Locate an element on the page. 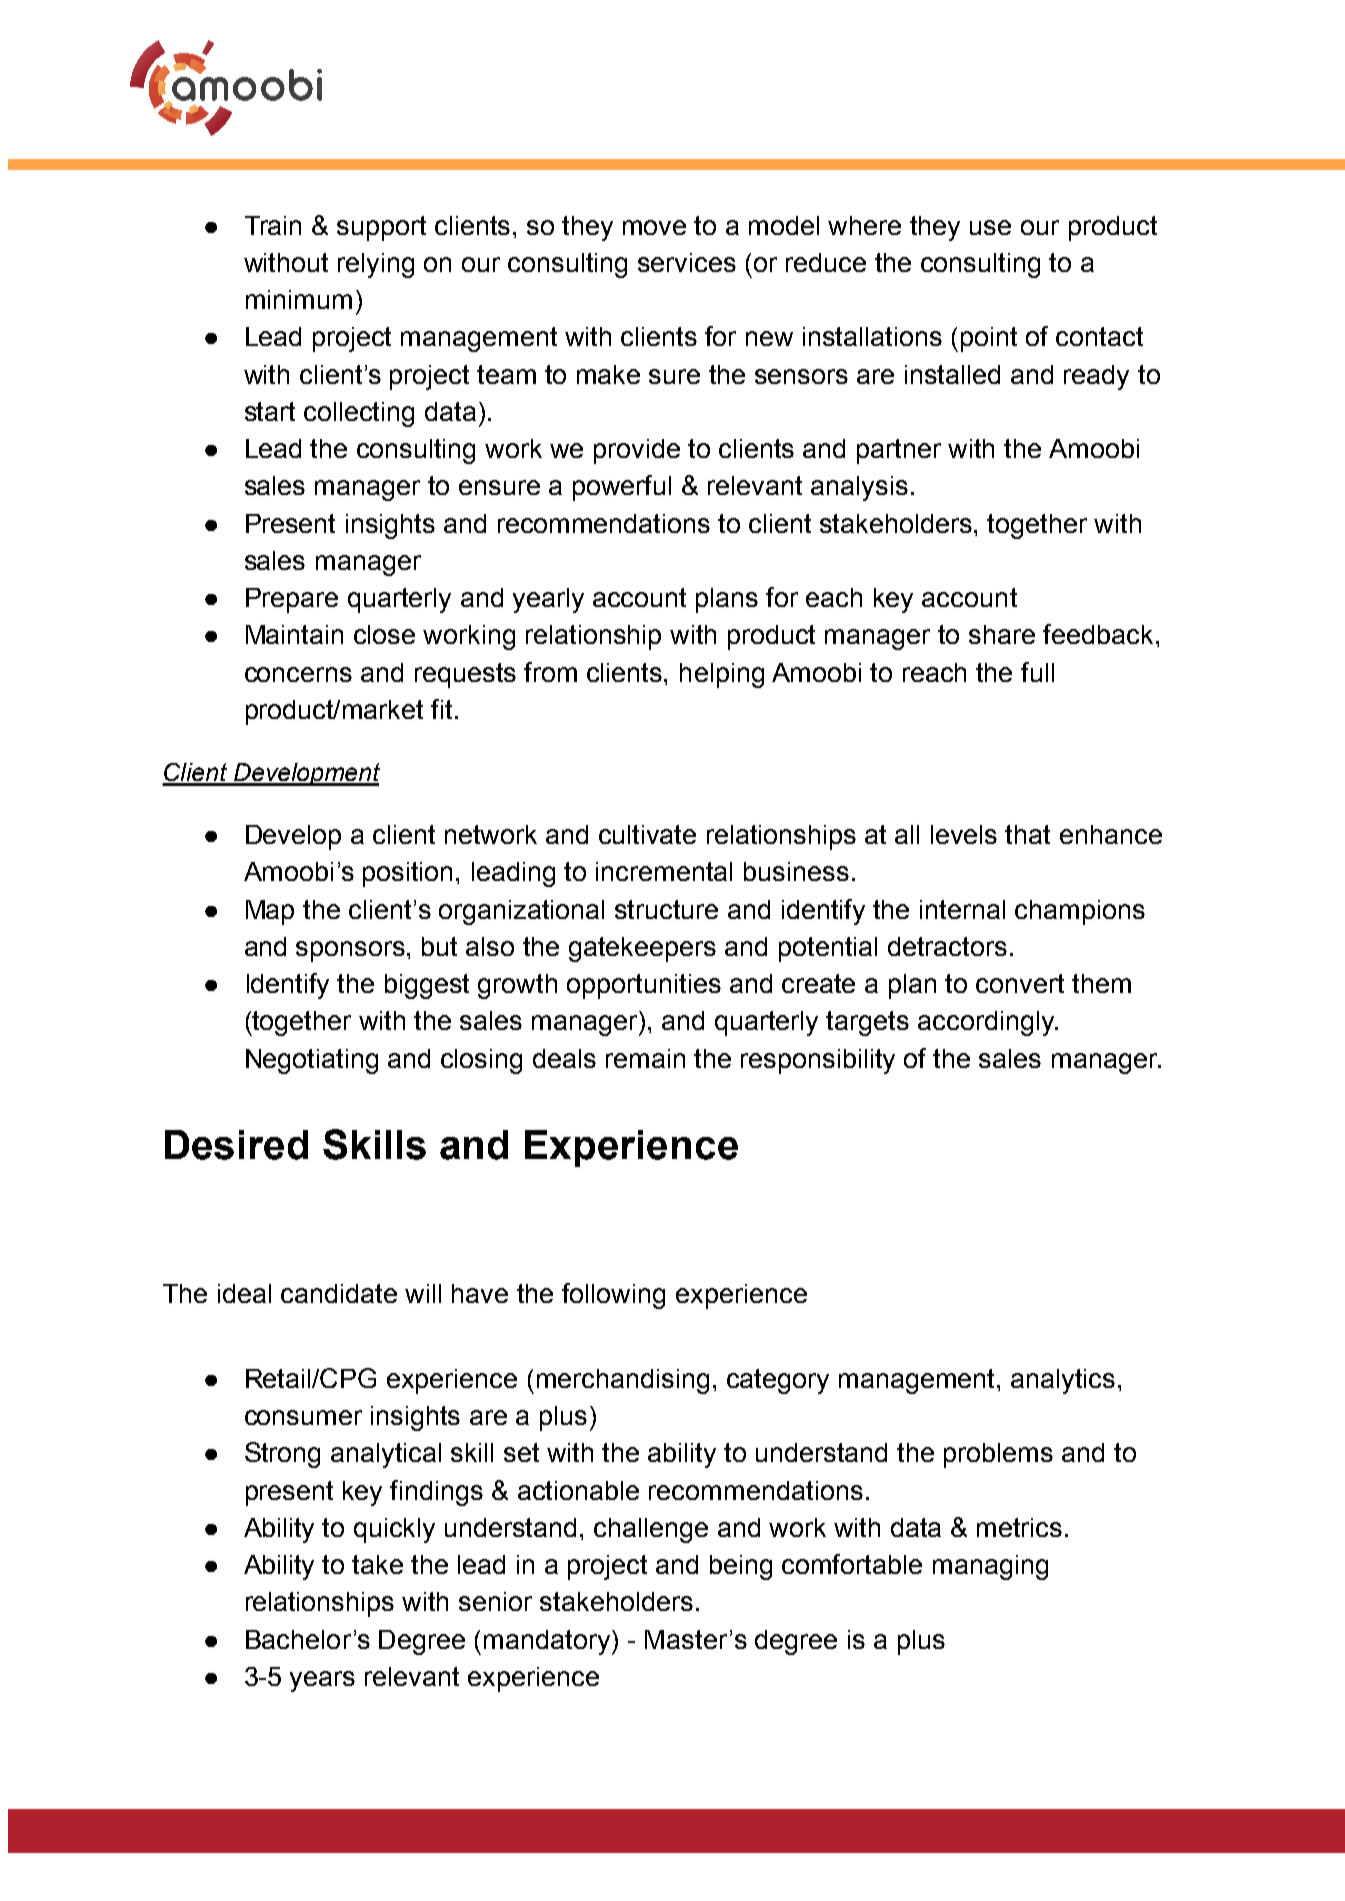 Image resolution: width=1345 pixels, height=1901 pixels. Prepare is located at coordinates (292, 600).
